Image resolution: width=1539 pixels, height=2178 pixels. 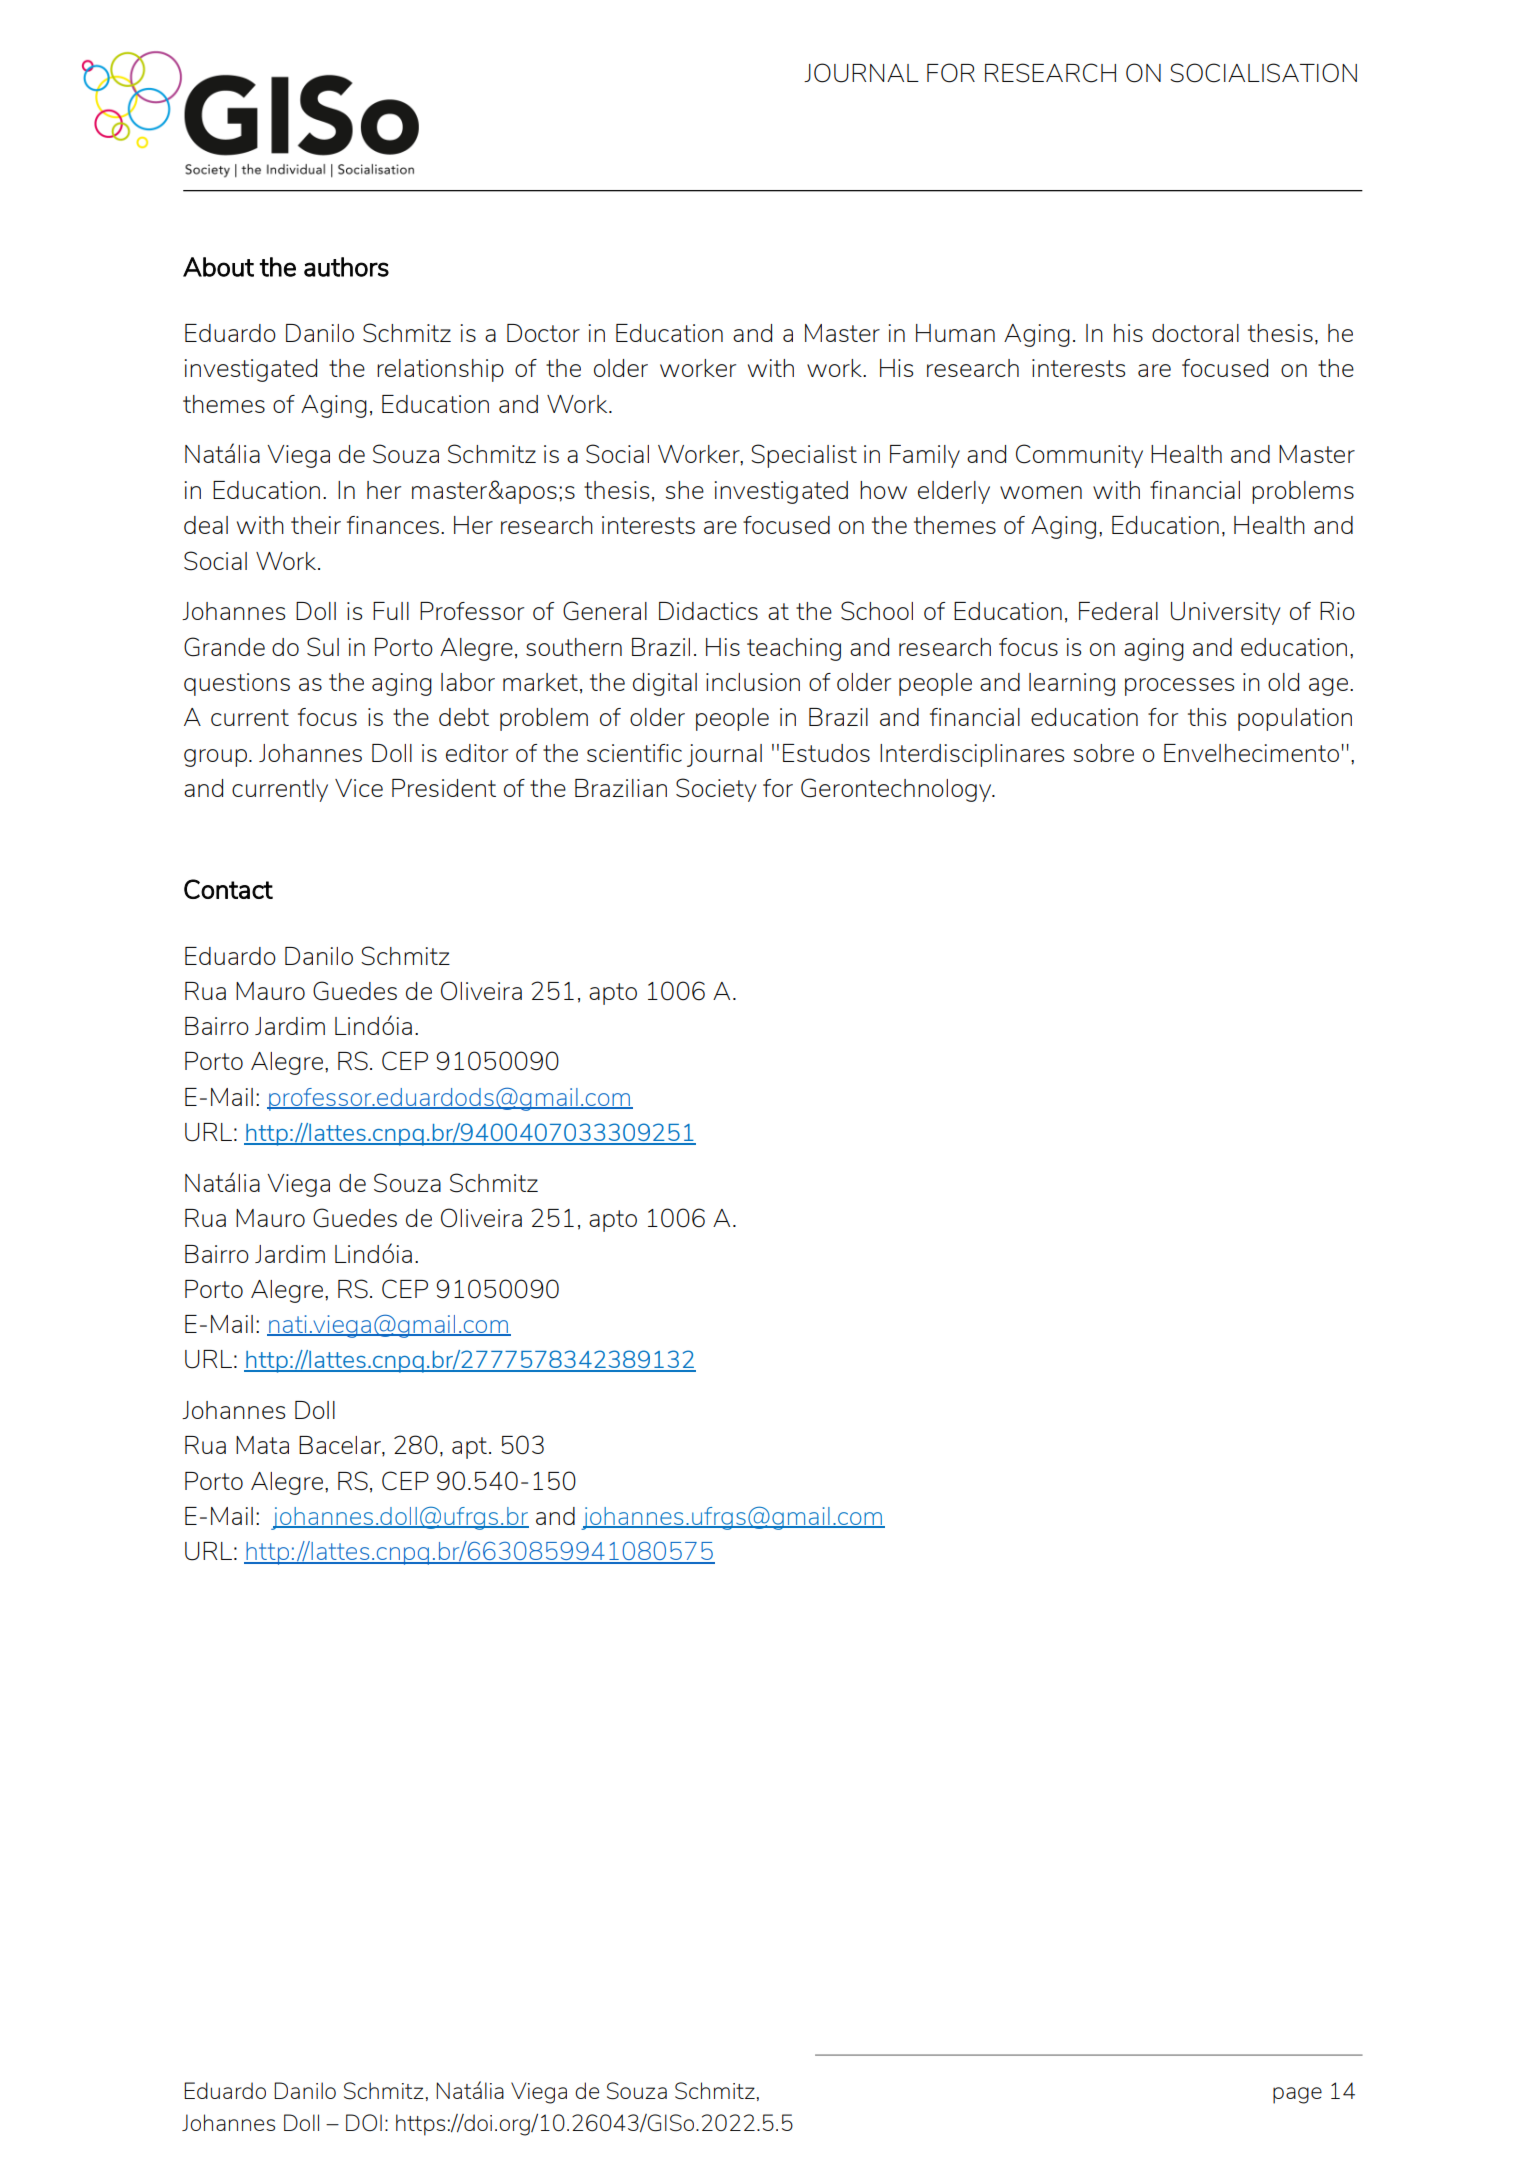 I want to click on authors, so click(x=346, y=267).
